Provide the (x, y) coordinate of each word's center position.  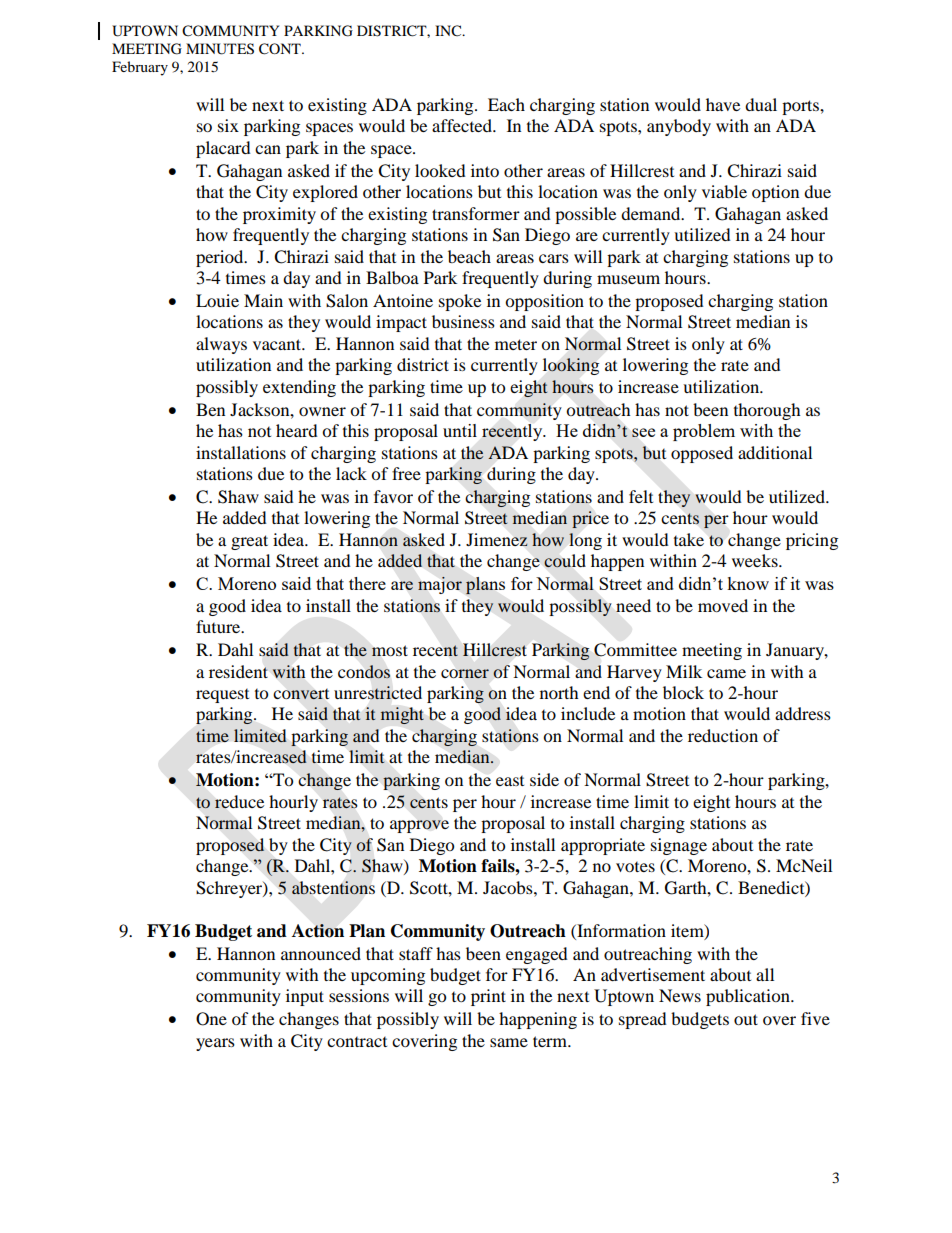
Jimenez (497, 539)
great (249, 542)
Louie (217, 300)
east (510, 781)
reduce (239, 802)
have (723, 104)
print (488, 997)
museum (628, 279)
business (463, 321)
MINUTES (220, 49)
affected (463, 125)
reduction (723, 735)
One (211, 1019)
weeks (756, 560)
